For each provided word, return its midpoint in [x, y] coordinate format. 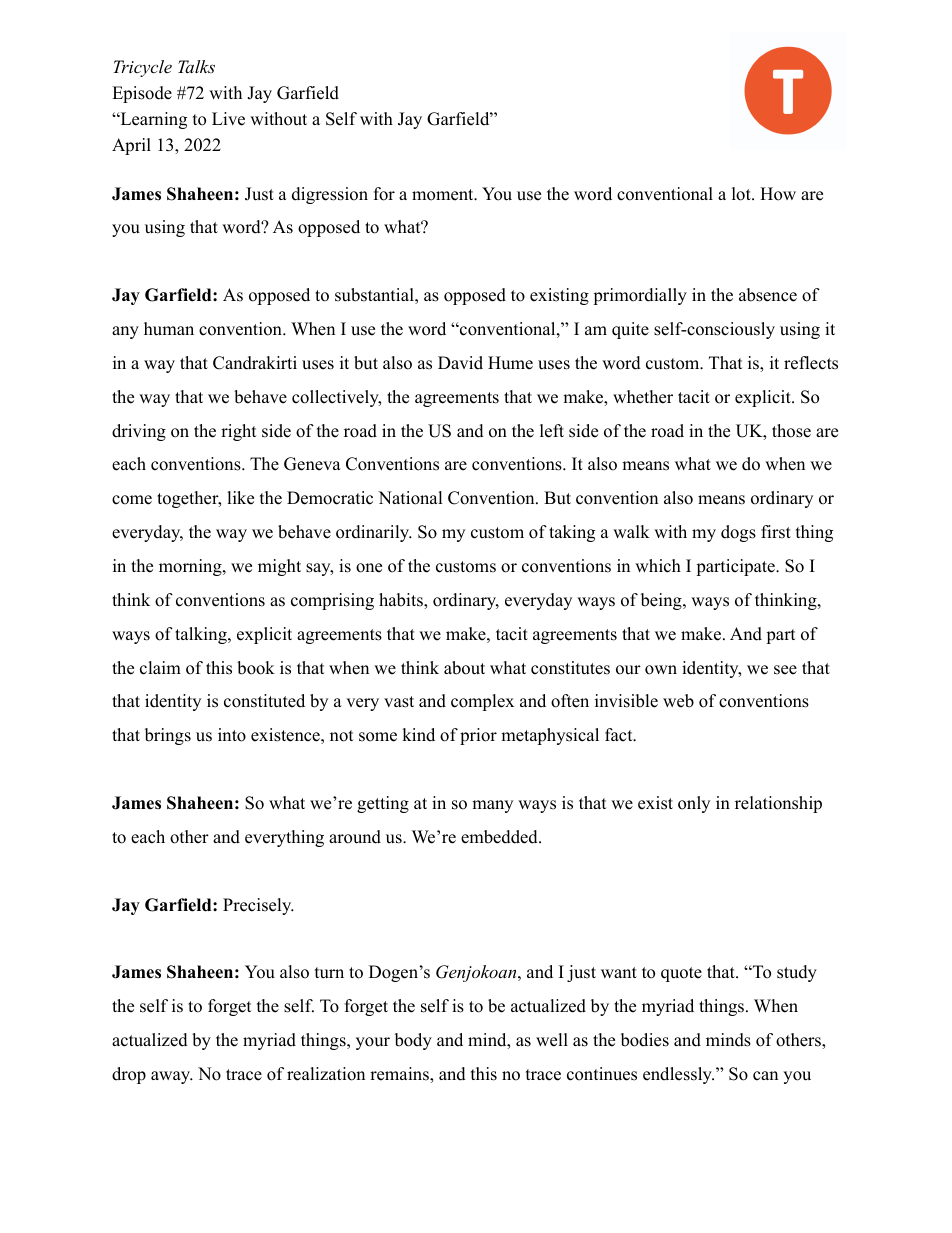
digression [330, 195]
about [464, 668]
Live [228, 119]
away [172, 1077]
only [694, 804]
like [240, 498]
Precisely [258, 906]
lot [742, 194]
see [785, 670]
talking [202, 635]
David [460, 363]
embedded [500, 837]
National [410, 498]
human [169, 329]
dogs [738, 533]
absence [768, 295]
